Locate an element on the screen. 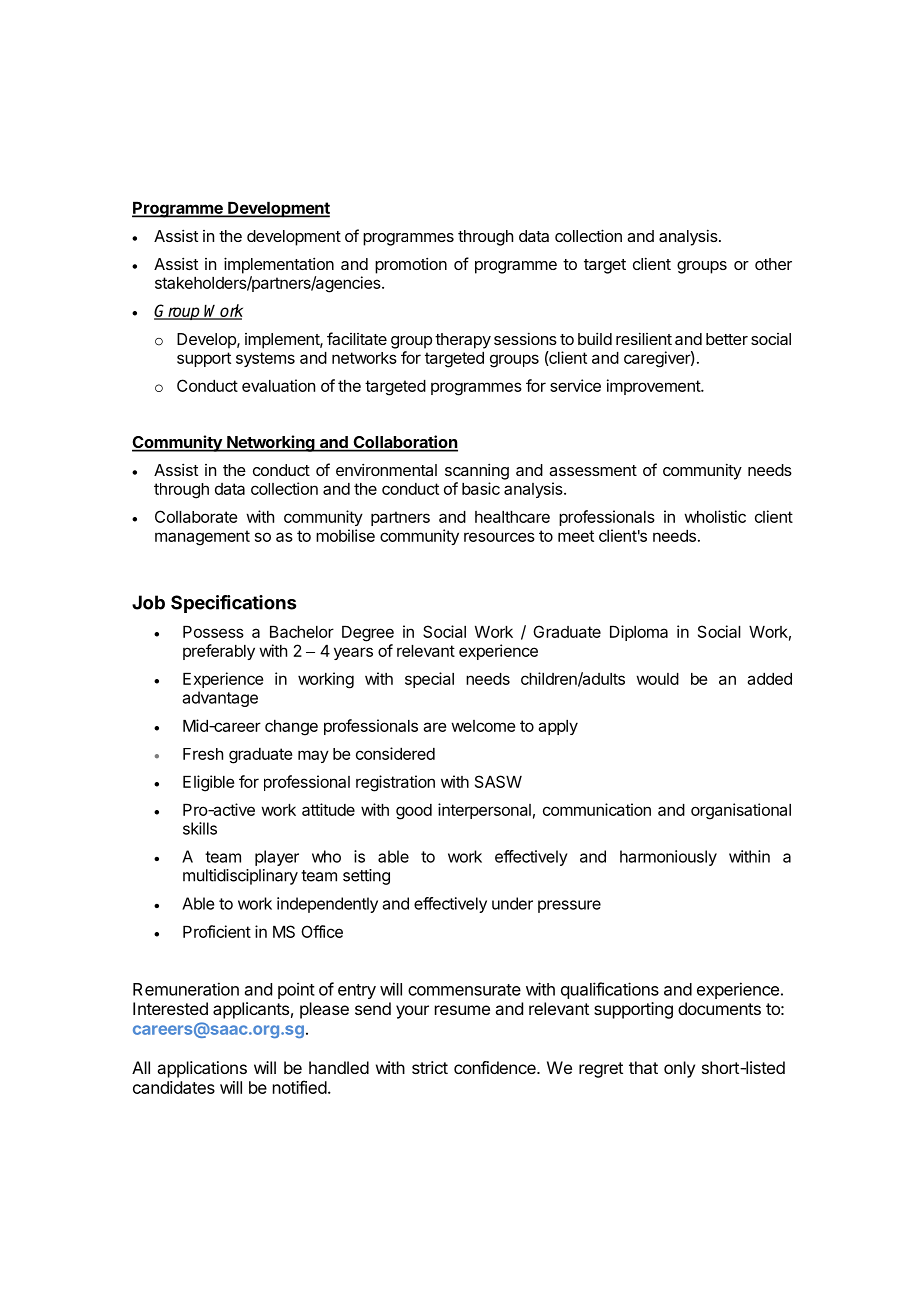  harmoniously is located at coordinates (668, 858).
